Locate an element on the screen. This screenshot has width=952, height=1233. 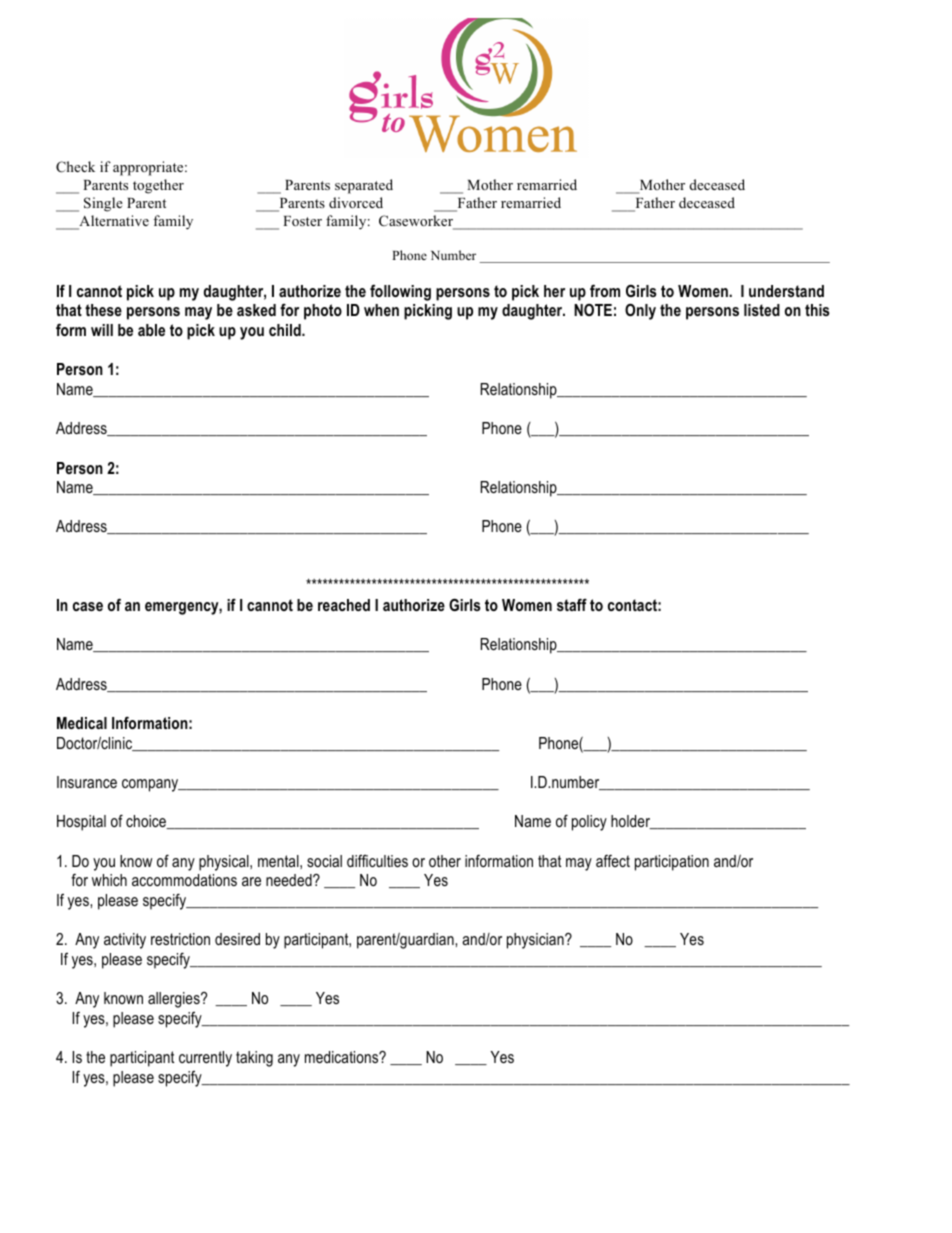
difficulties is located at coordinates (377, 861).
